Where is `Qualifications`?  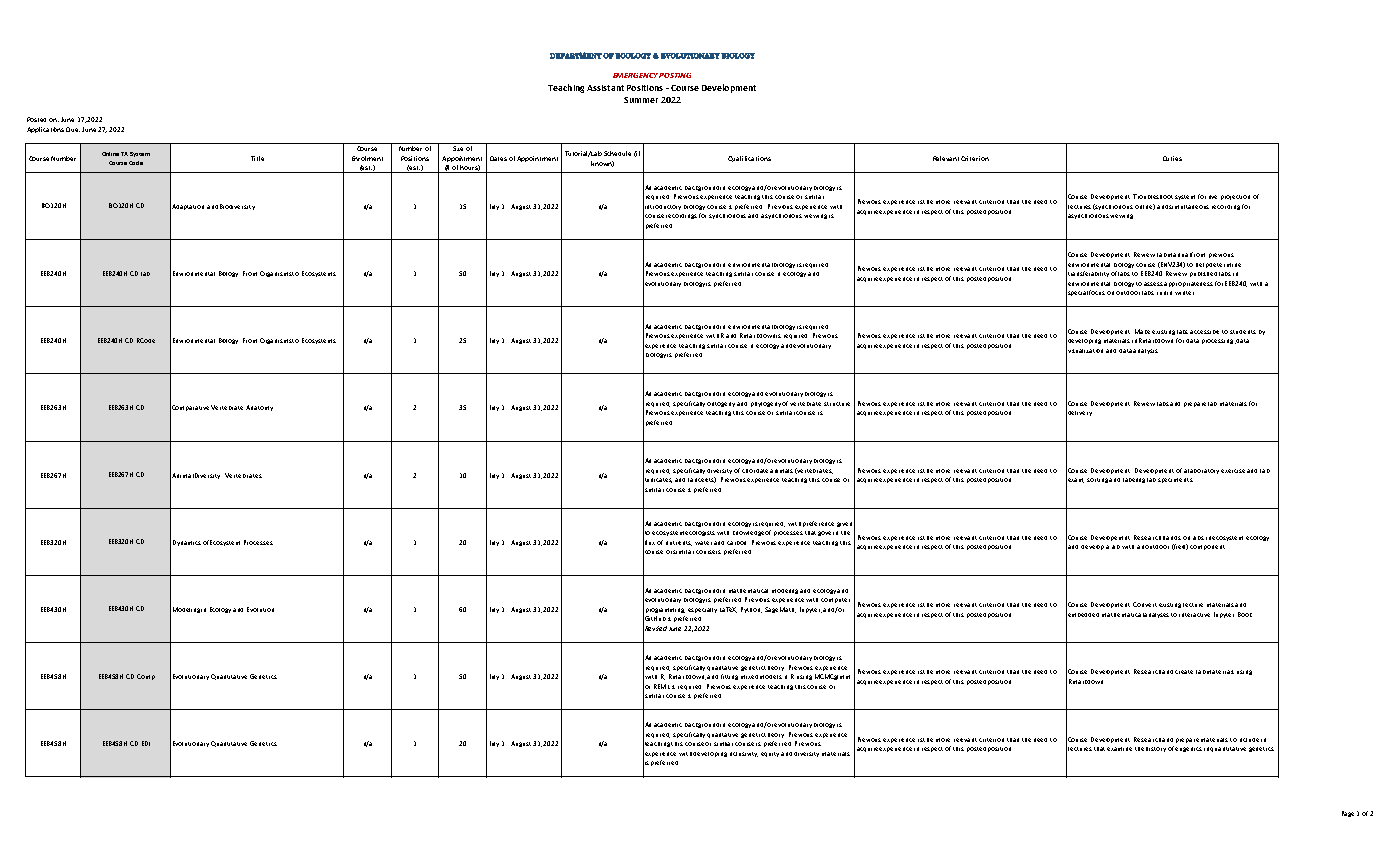
Qualifications is located at coordinates (749, 159).
